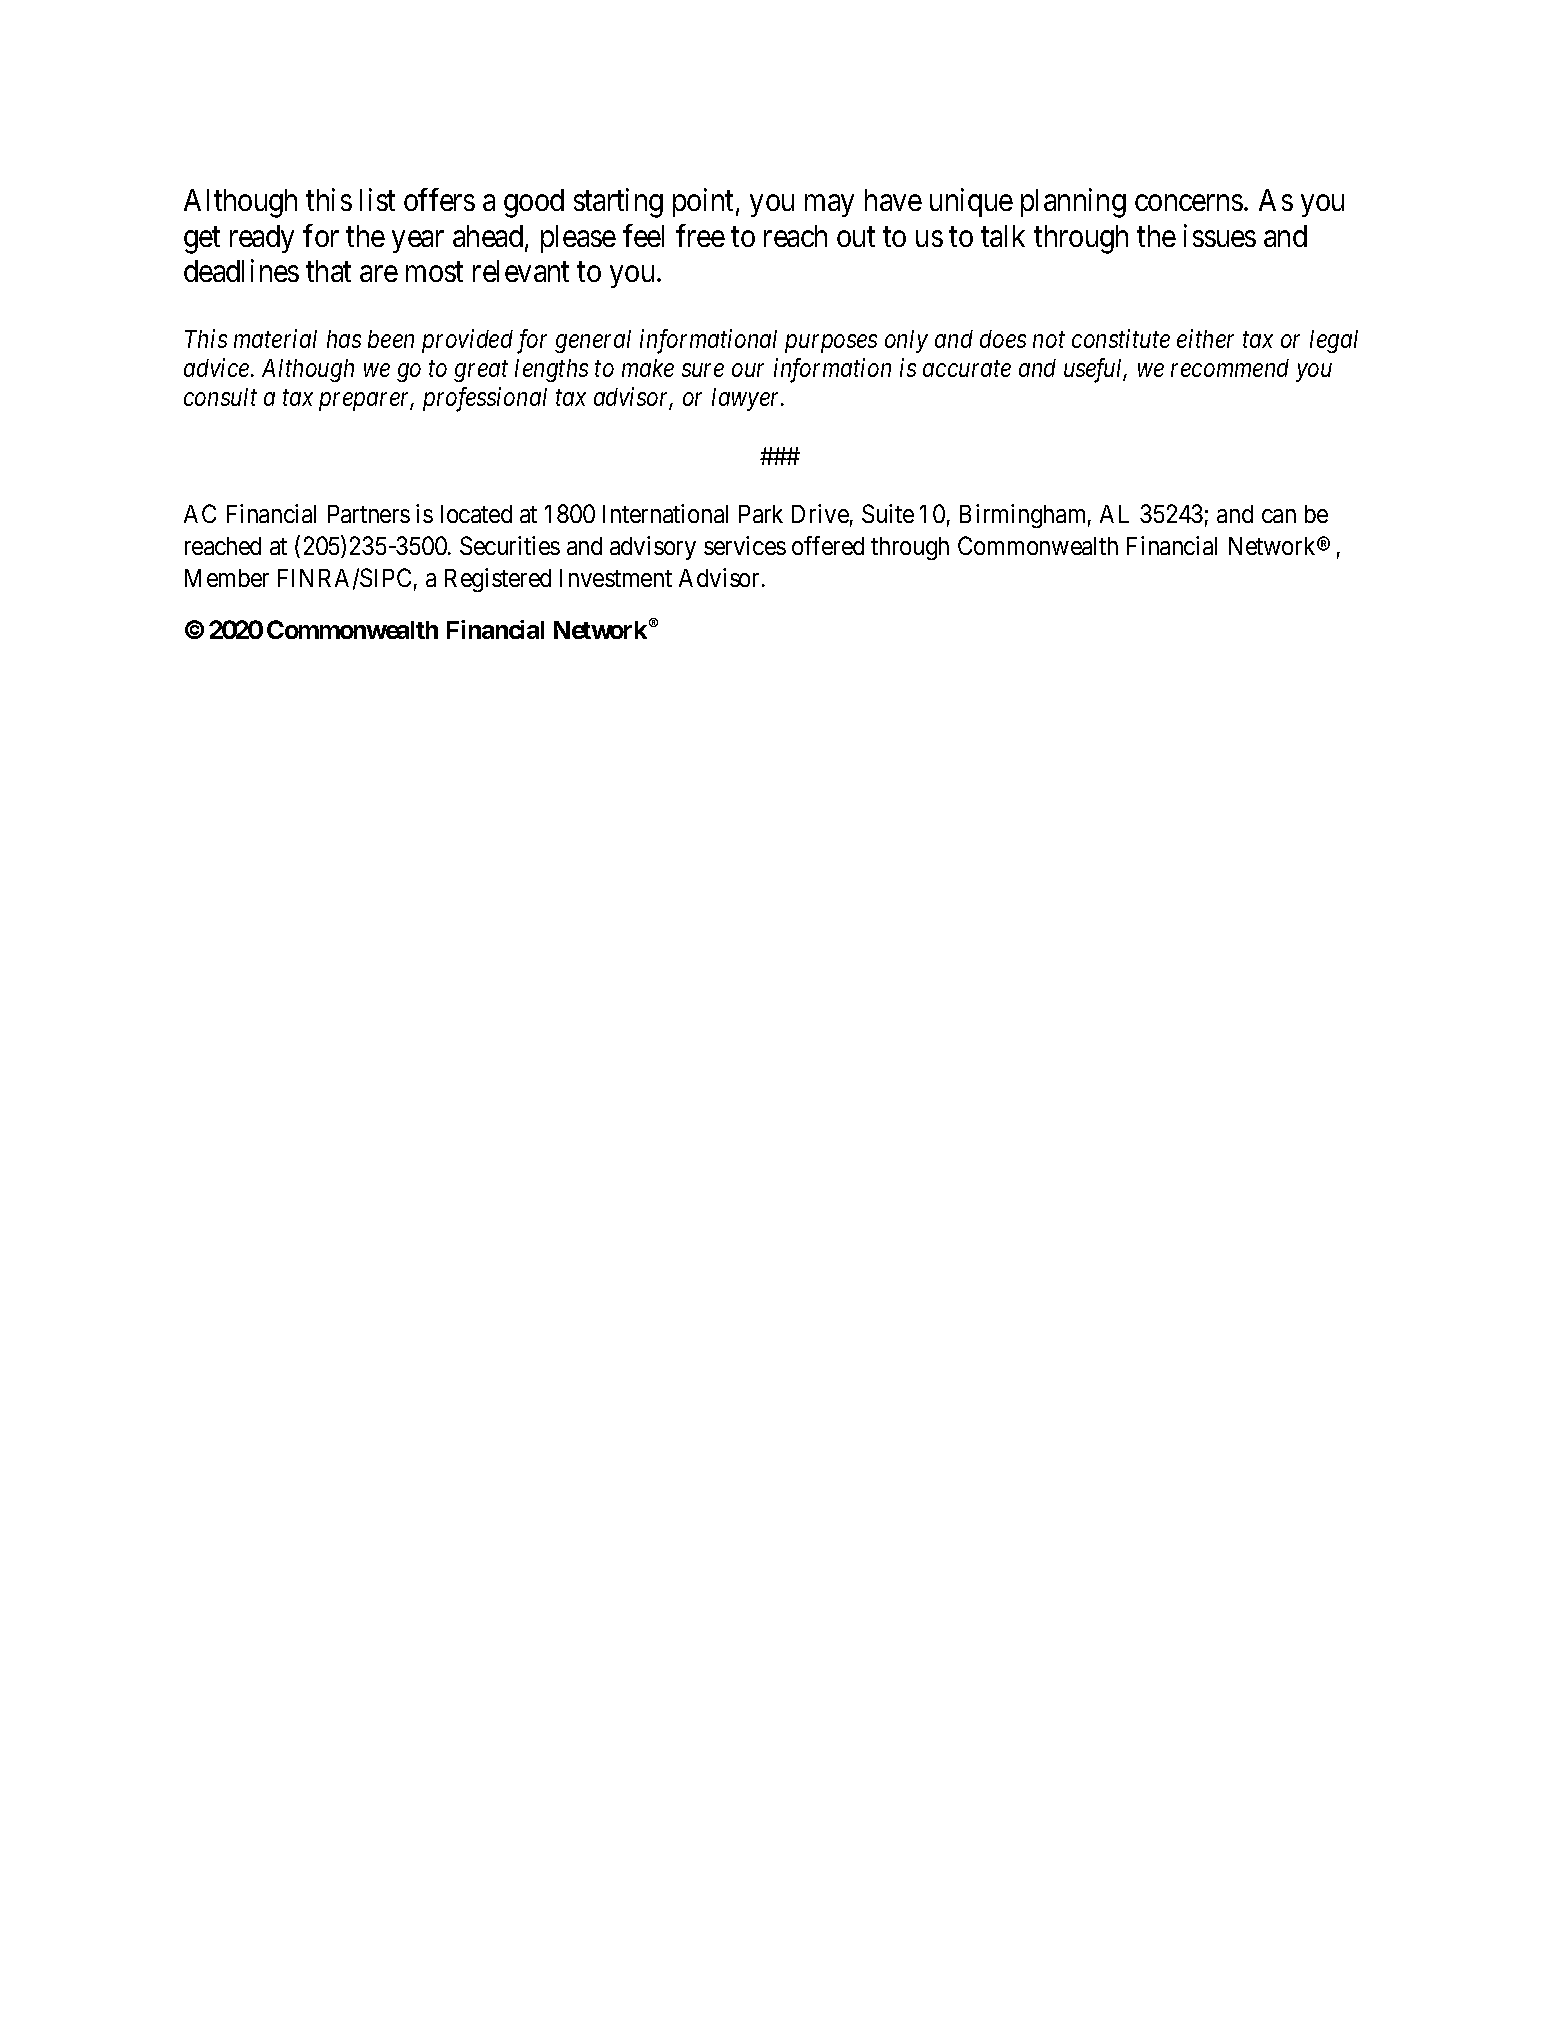  What do you see at coordinates (377, 200) in the screenshot?
I see `list` at bounding box center [377, 200].
